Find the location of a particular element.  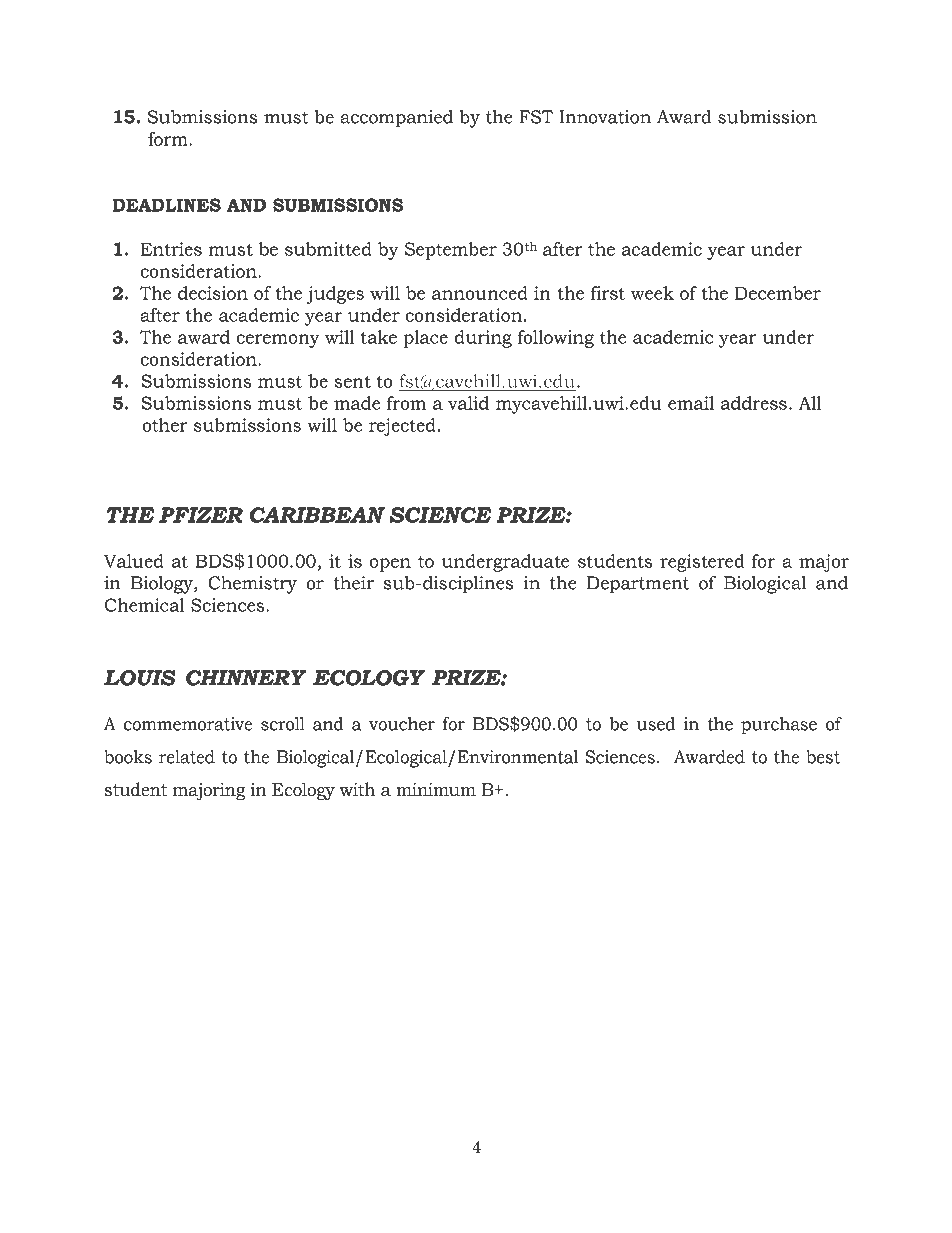

other is located at coordinates (164, 425).
